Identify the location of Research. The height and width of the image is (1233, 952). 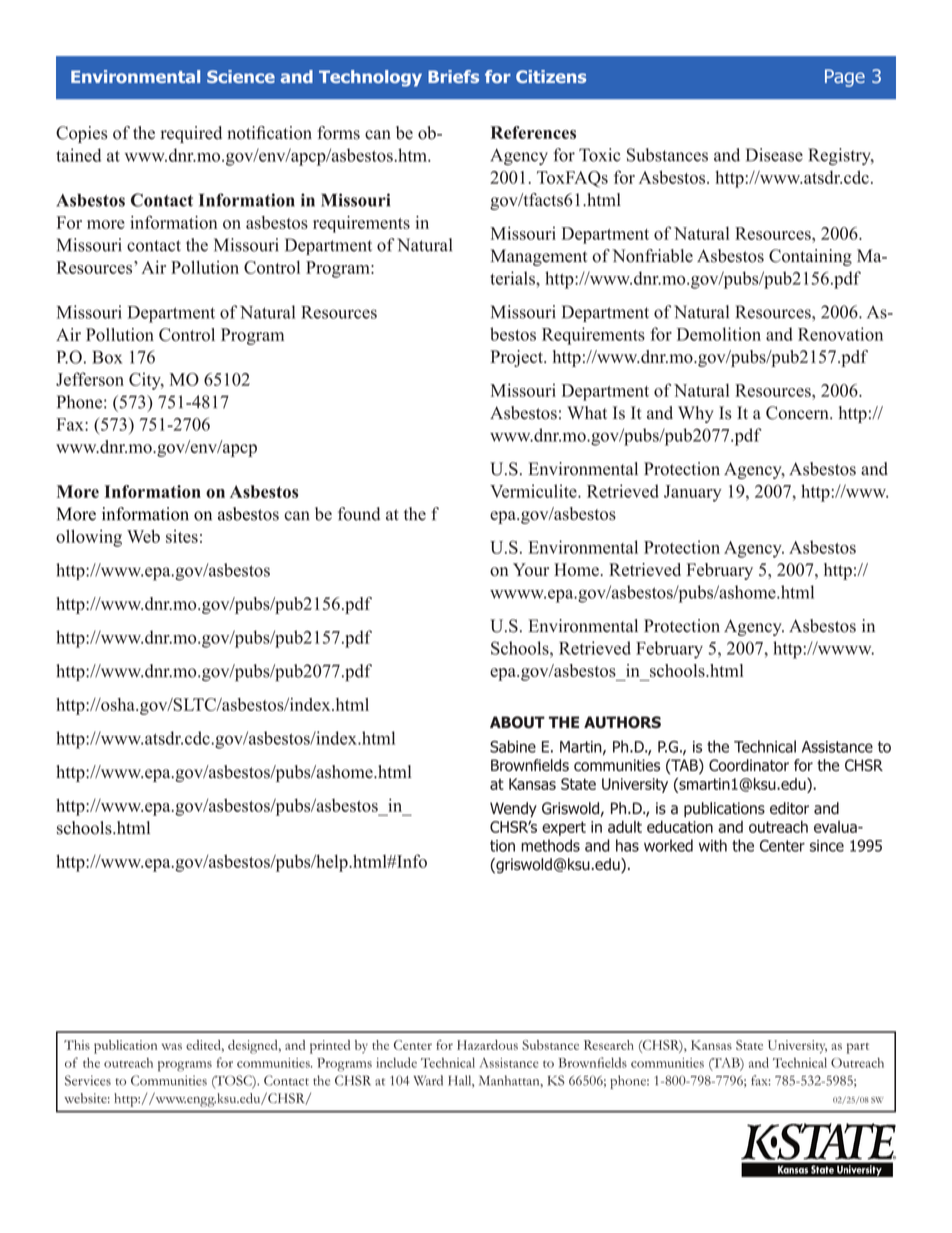
(609, 1045).
